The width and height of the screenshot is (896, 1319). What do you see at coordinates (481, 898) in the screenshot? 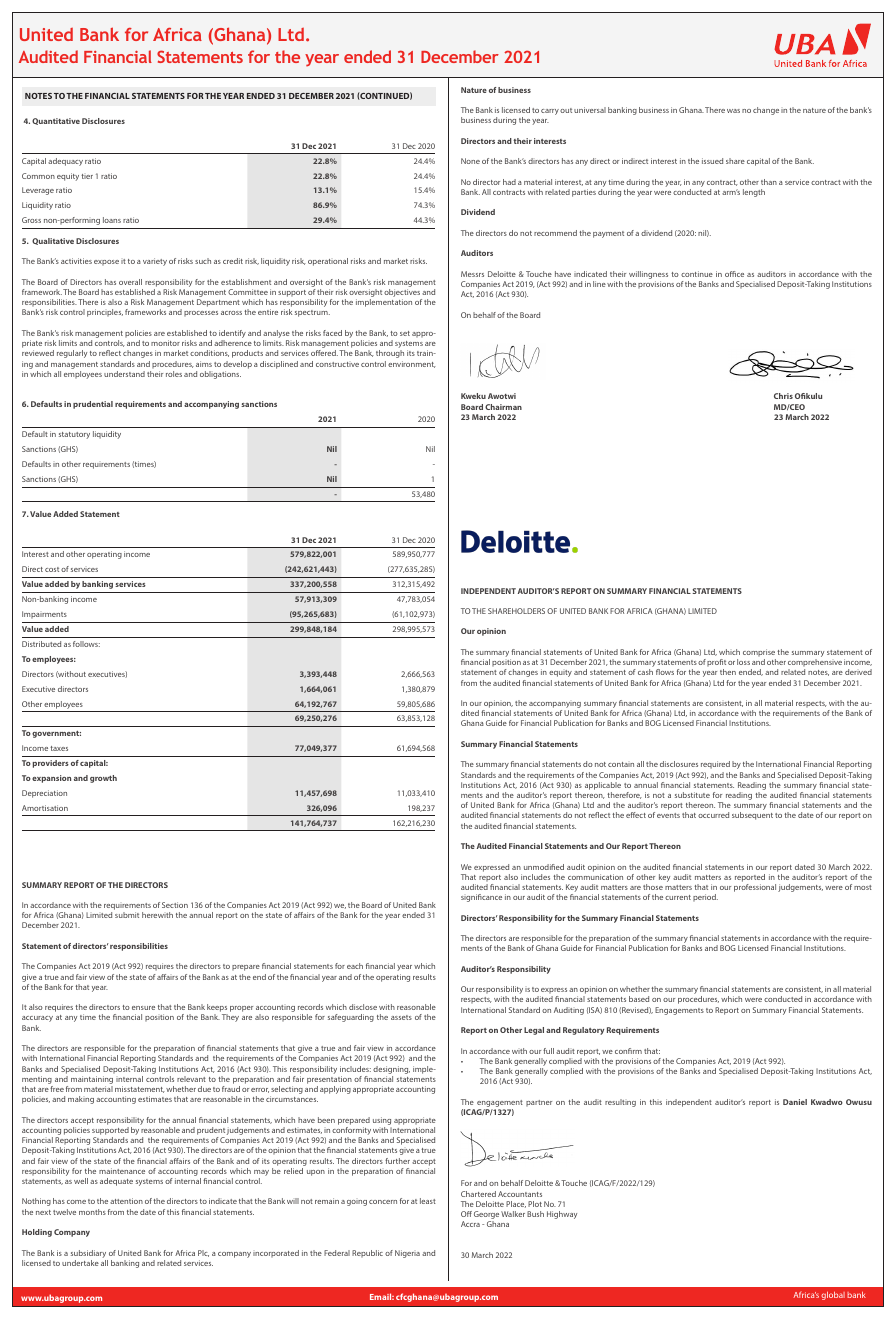
I see `significance` at bounding box center [481, 898].
